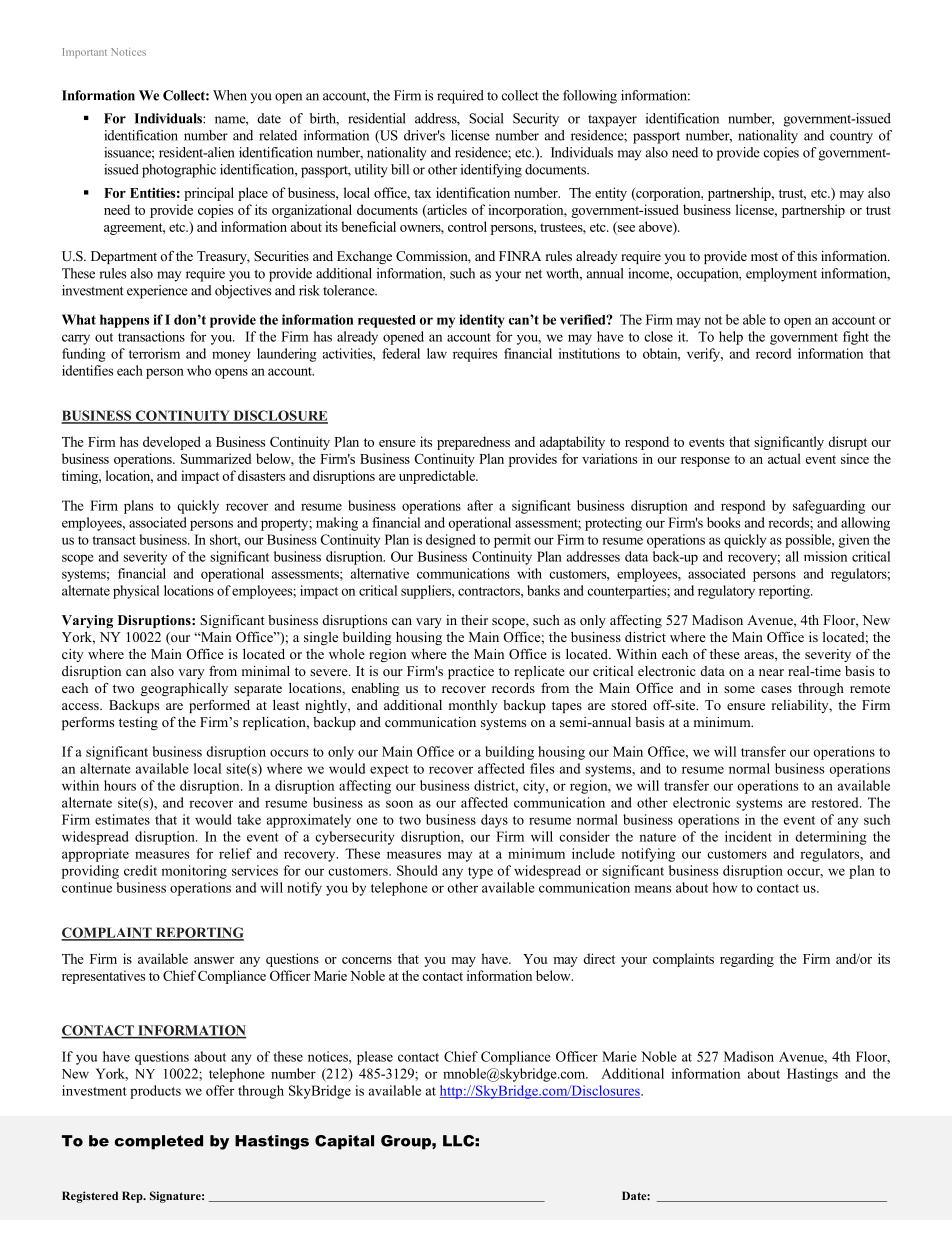  Describe the element at coordinates (437, 353) in the screenshot. I see `law` at that location.
